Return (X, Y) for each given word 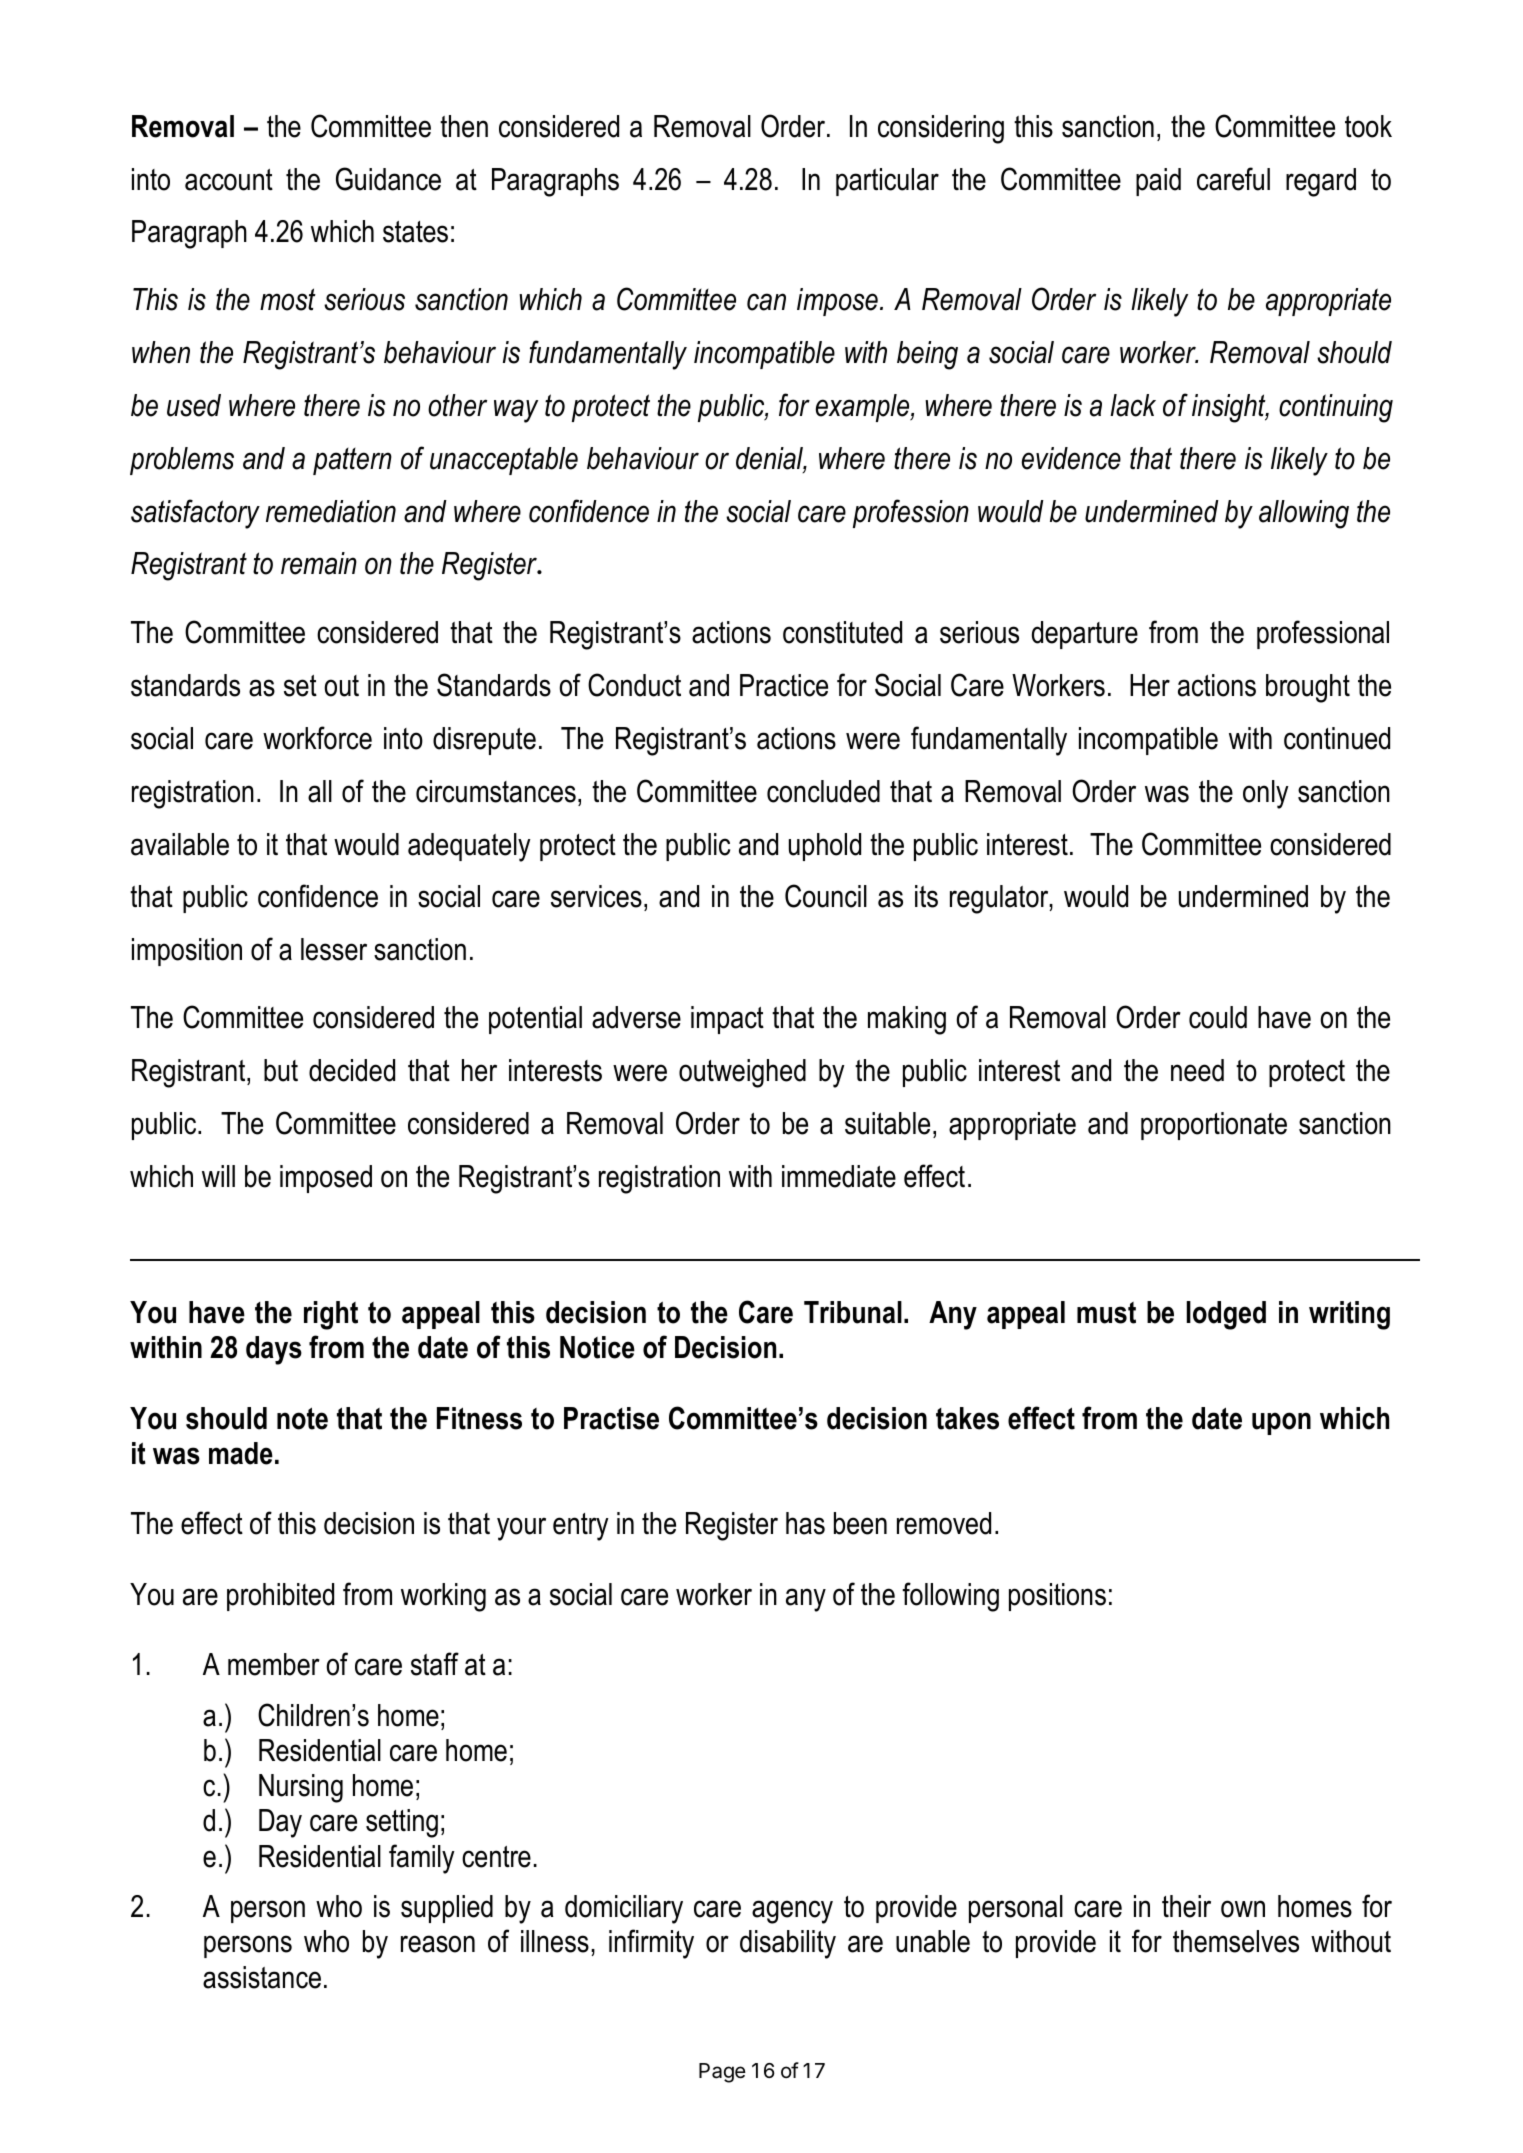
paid (1158, 182)
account (229, 180)
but (281, 1070)
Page (722, 2073)
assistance (262, 1977)
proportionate (1214, 1126)
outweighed (742, 1073)
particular (887, 182)
